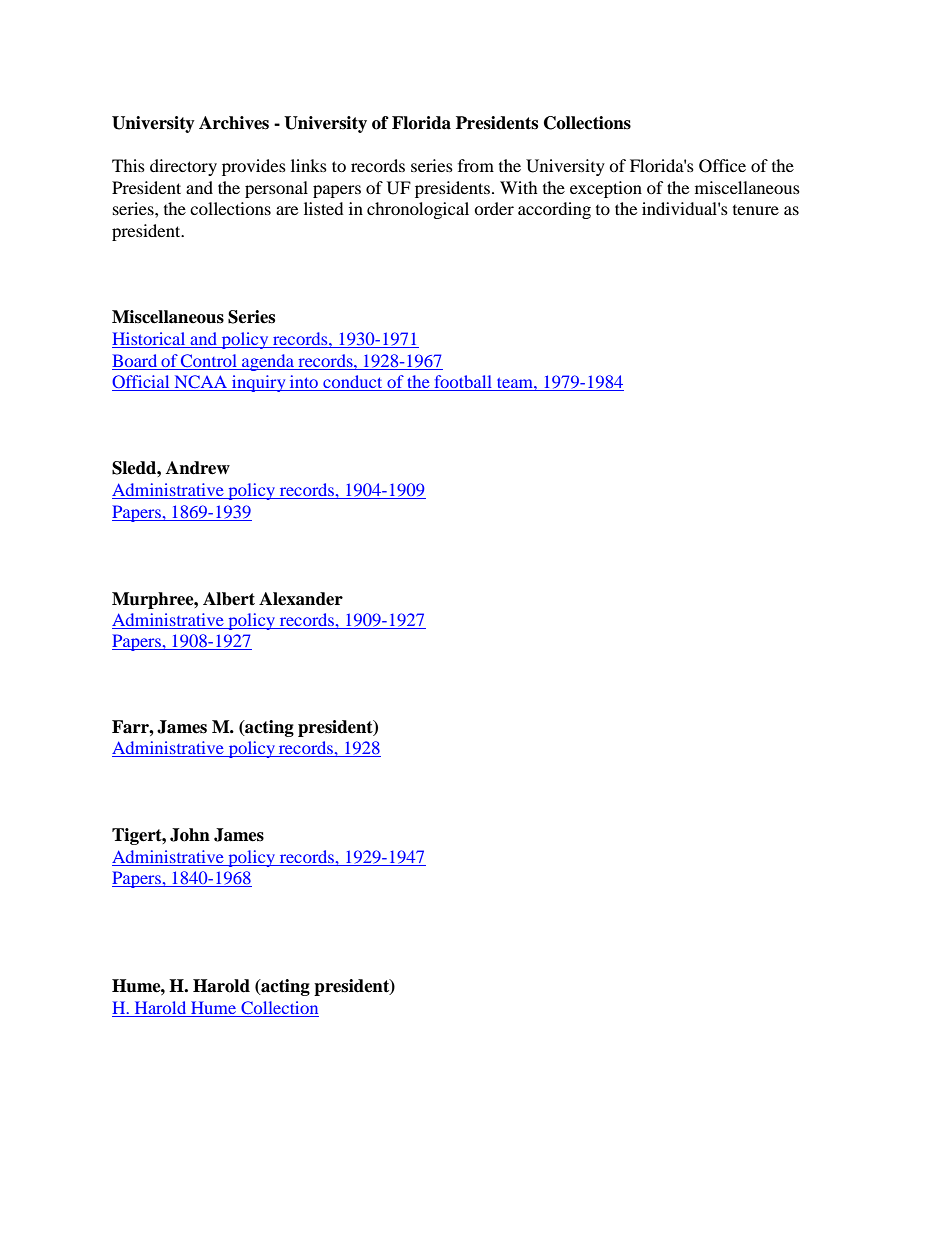 This image has height=1233, width=952. Describe the element at coordinates (190, 835) in the image. I see `John` at that location.
